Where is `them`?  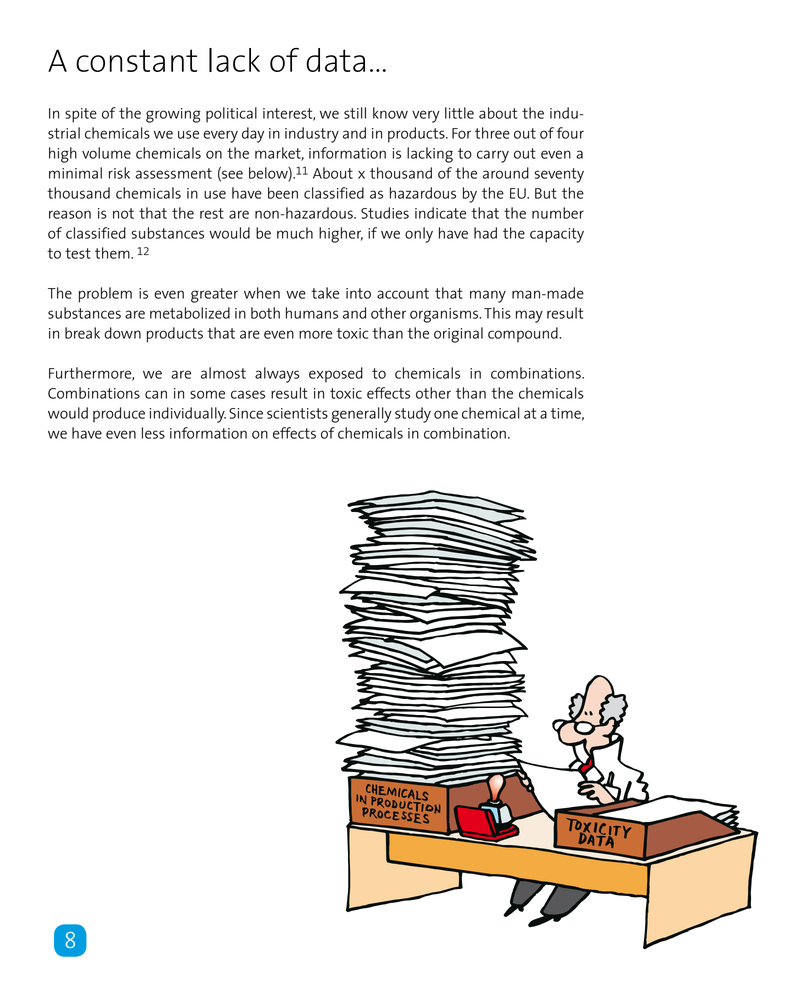 them is located at coordinates (113, 253).
